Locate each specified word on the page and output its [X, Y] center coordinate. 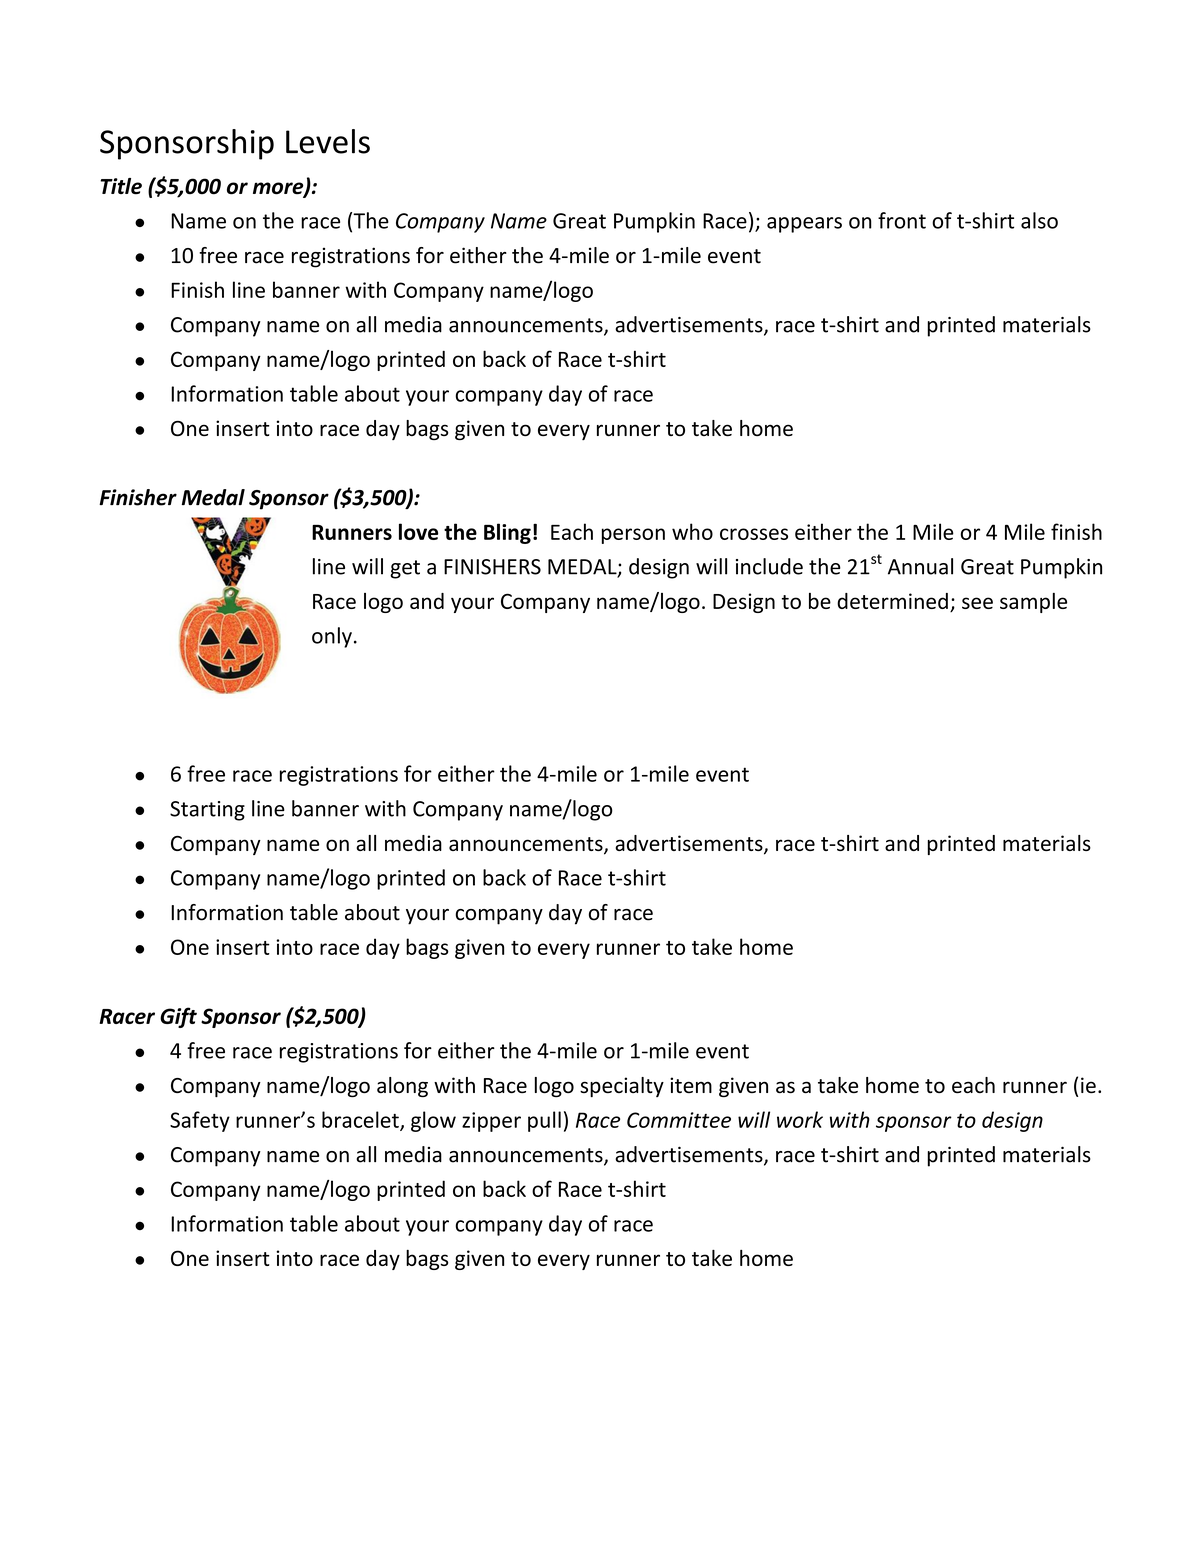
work [800, 1119]
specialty [622, 1087]
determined [892, 601]
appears [804, 225]
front [902, 220]
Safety [200, 1121]
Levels [328, 141]
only [332, 637]
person [633, 536]
